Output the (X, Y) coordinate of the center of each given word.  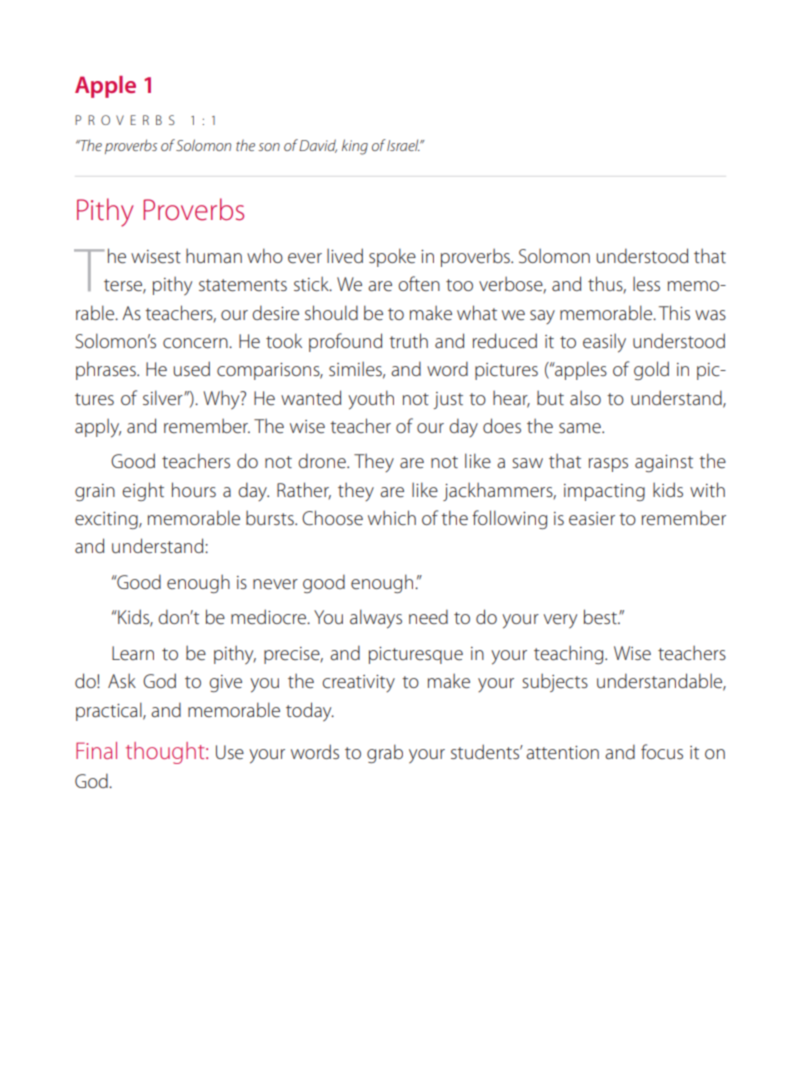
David (318, 146)
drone (323, 461)
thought (166, 753)
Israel (404, 145)
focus (662, 751)
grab (385, 753)
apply (98, 428)
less (646, 284)
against (664, 463)
